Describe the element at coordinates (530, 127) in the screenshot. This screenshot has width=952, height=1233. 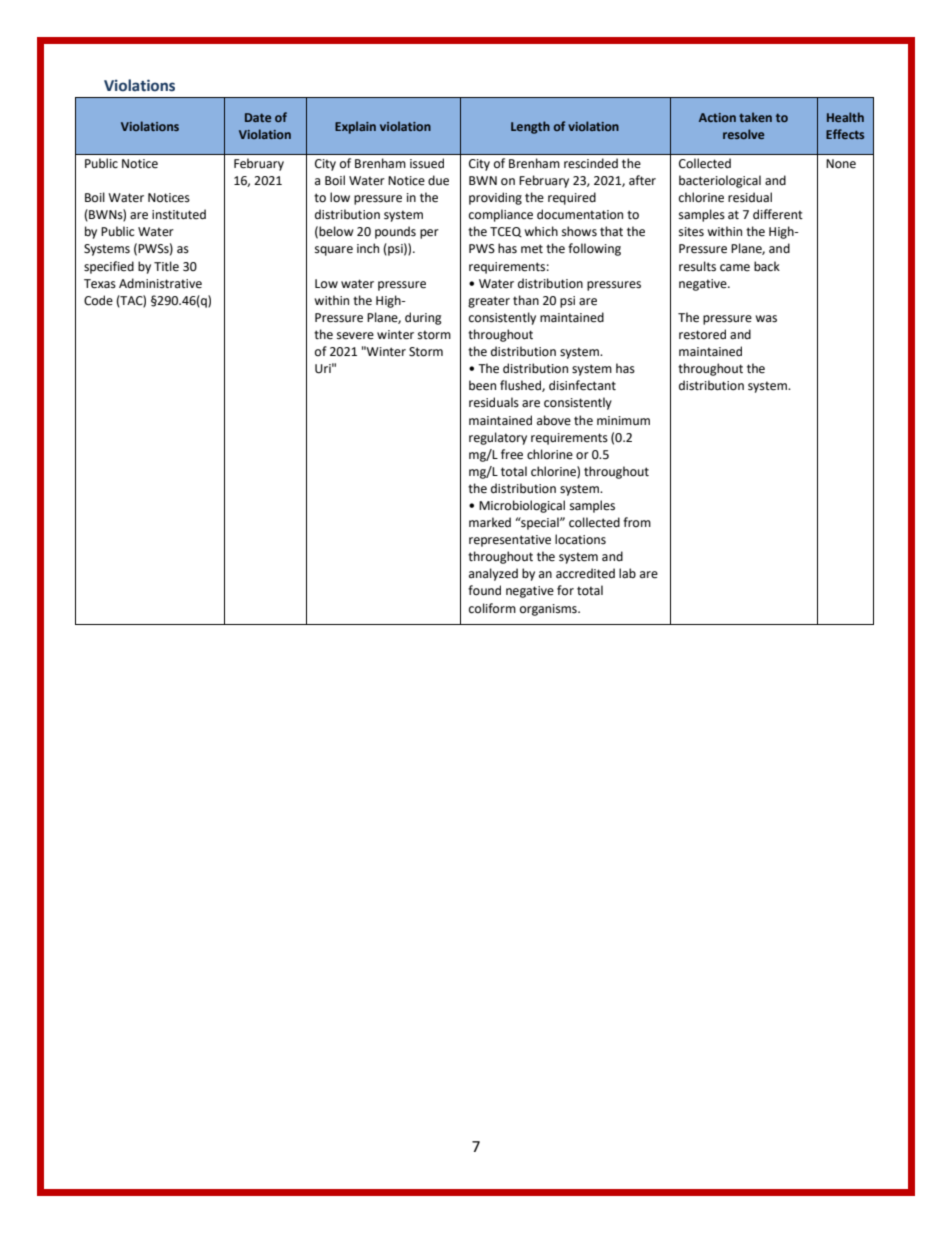
I see `Length` at that location.
